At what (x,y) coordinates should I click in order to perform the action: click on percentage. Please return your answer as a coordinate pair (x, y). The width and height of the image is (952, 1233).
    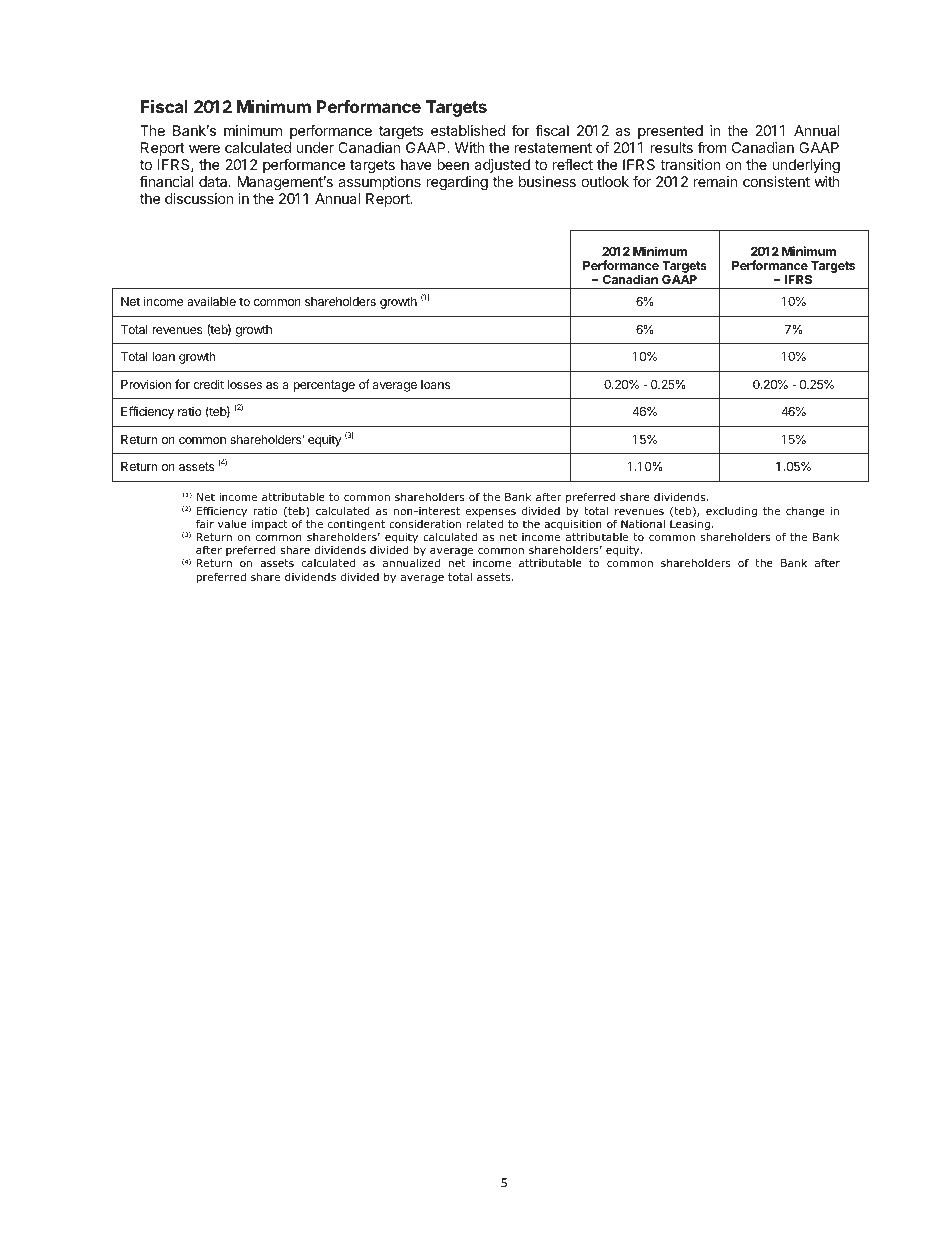
    Looking at the image, I should click on (324, 386).
